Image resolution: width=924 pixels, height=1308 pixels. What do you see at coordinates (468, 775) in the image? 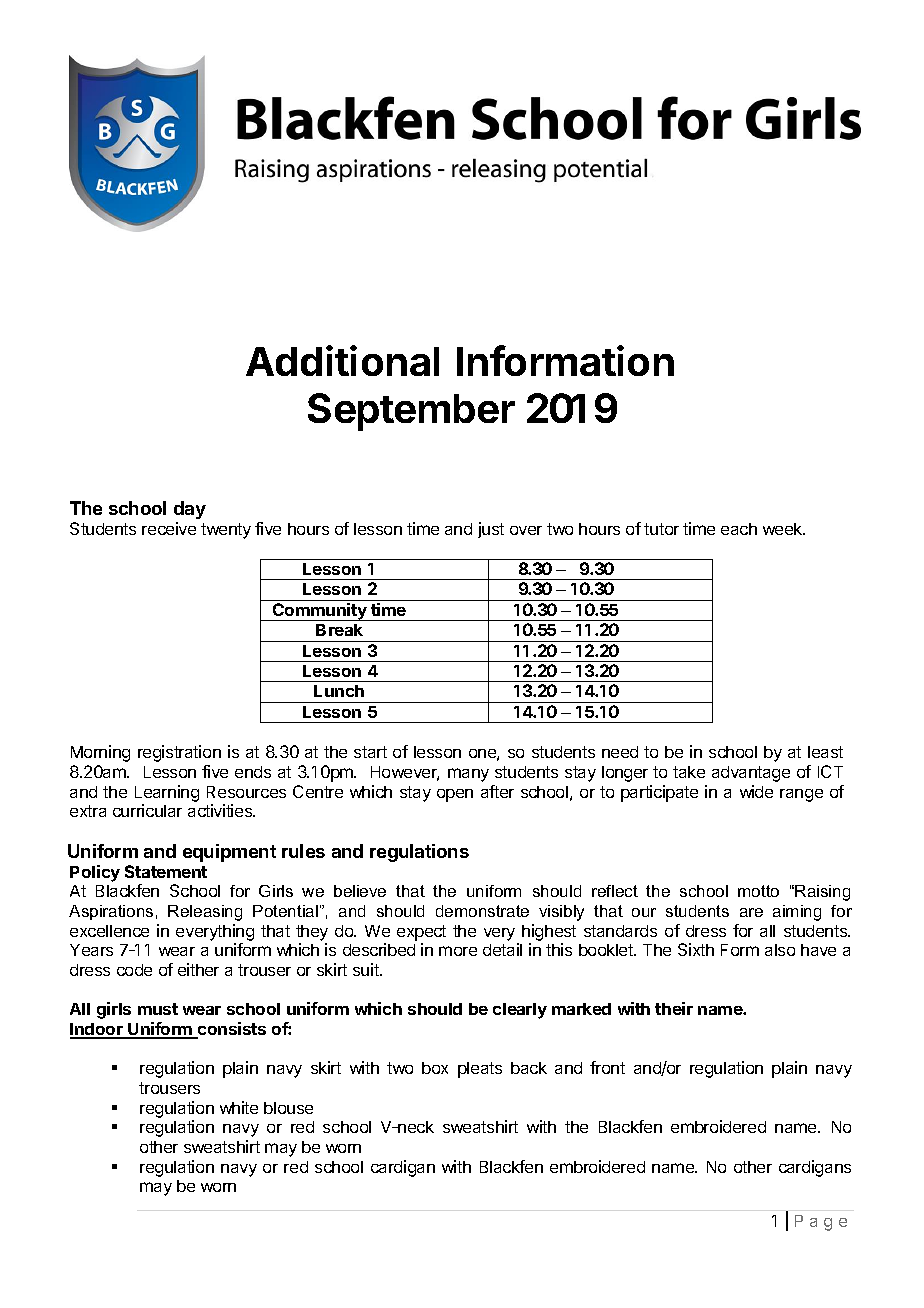
I see `many` at bounding box center [468, 775].
